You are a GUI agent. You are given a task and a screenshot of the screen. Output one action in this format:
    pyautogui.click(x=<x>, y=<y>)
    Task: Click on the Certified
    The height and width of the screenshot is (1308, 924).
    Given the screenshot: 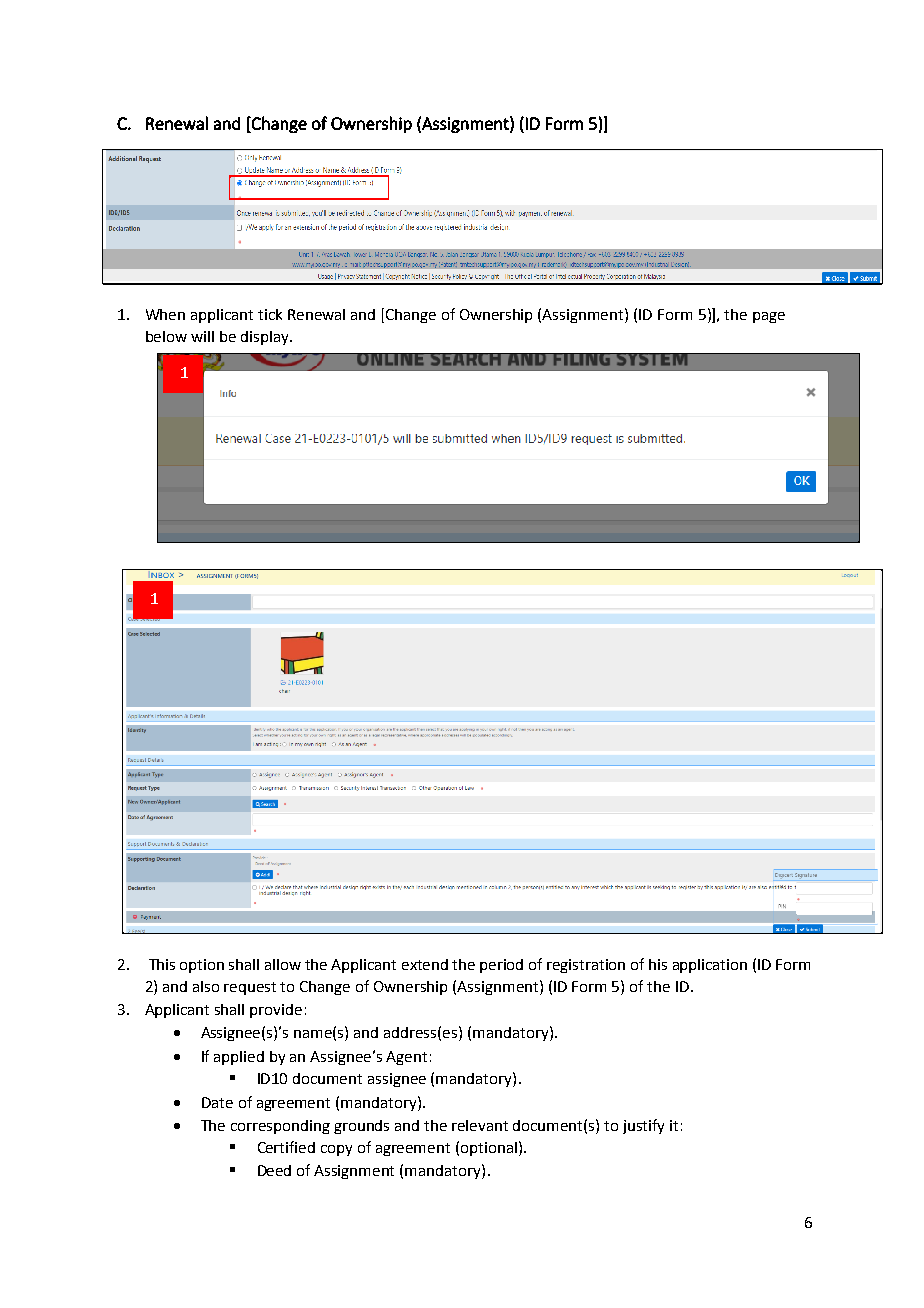 What is the action you would take?
    pyautogui.click(x=286, y=1147)
